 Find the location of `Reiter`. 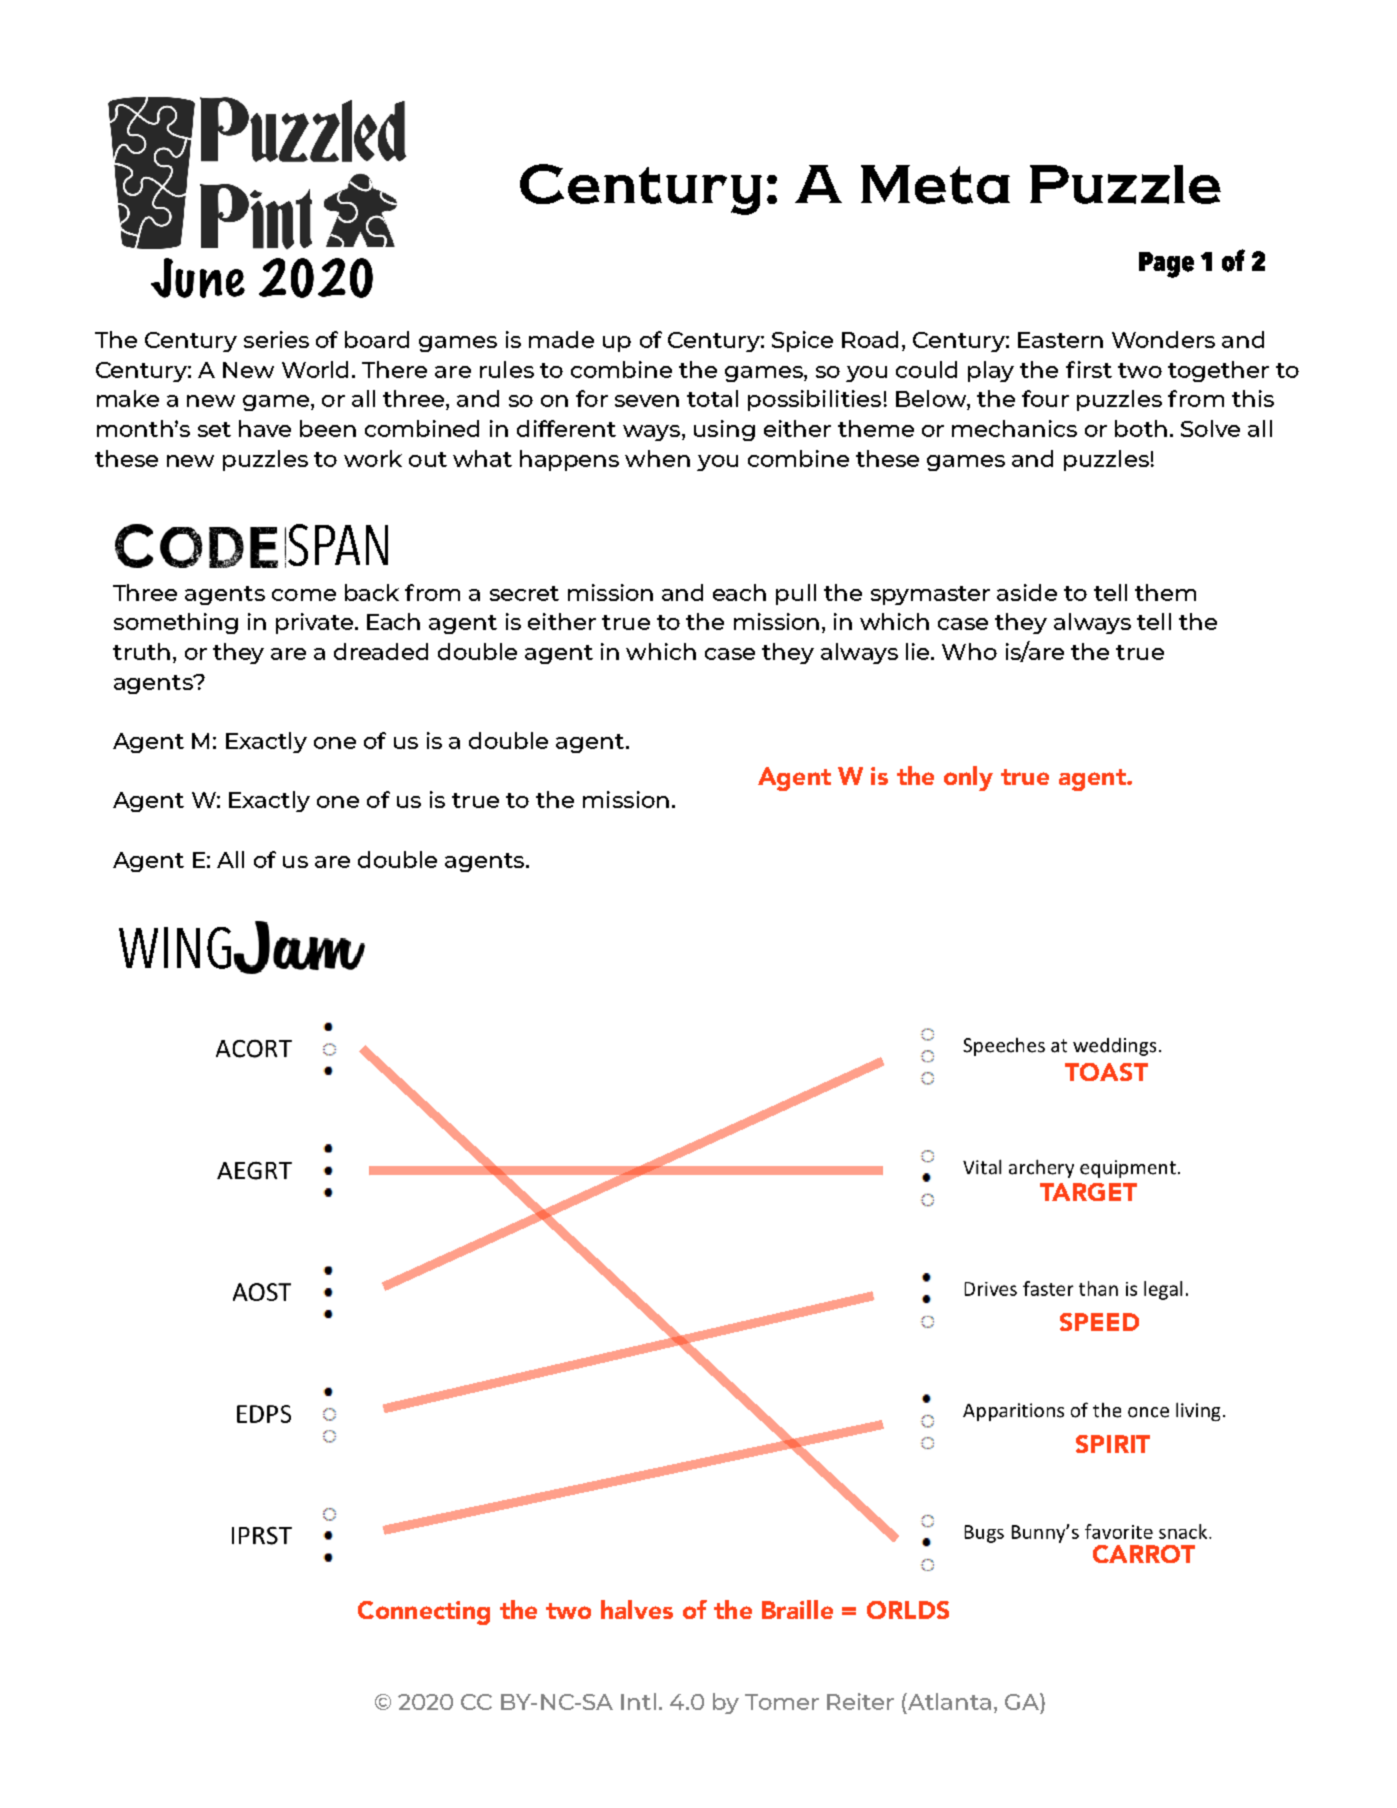

Reiter is located at coordinates (860, 1701).
